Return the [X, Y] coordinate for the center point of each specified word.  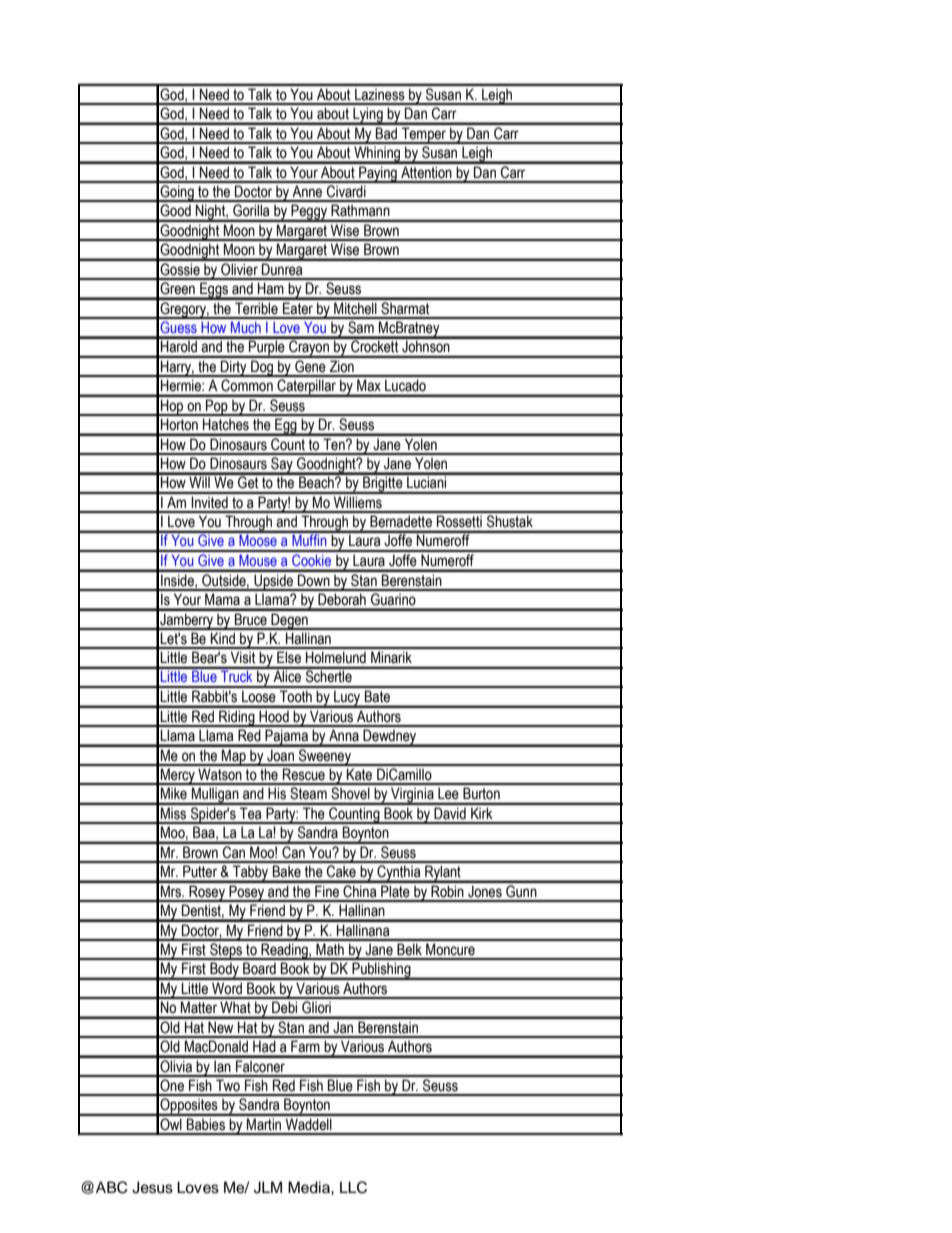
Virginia [412, 796]
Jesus [152, 1187]
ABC [112, 1187]
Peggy [309, 213]
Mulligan [215, 796]
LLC [353, 1187]
